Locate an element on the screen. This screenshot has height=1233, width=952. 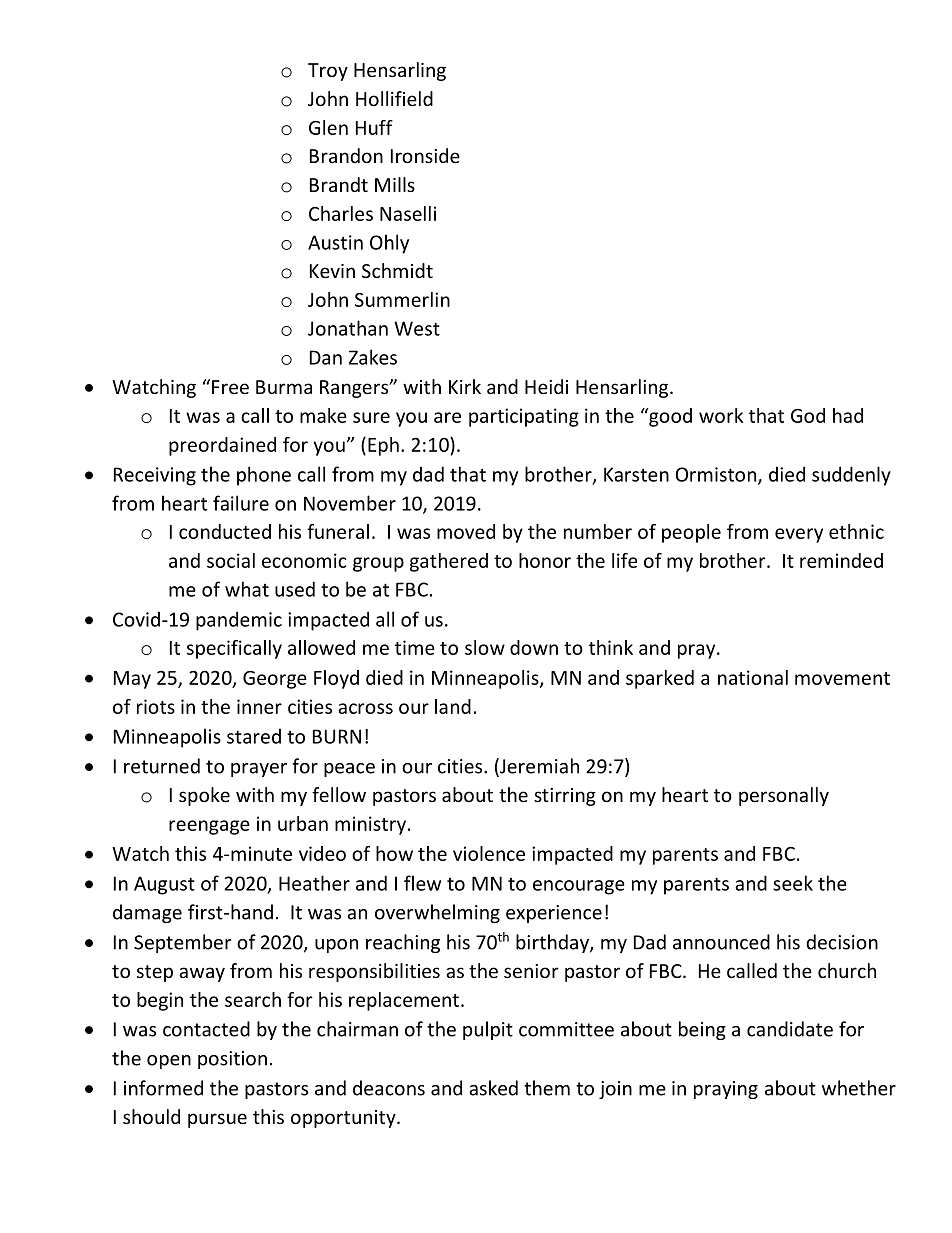
gathered is located at coordinates (449, 562).
